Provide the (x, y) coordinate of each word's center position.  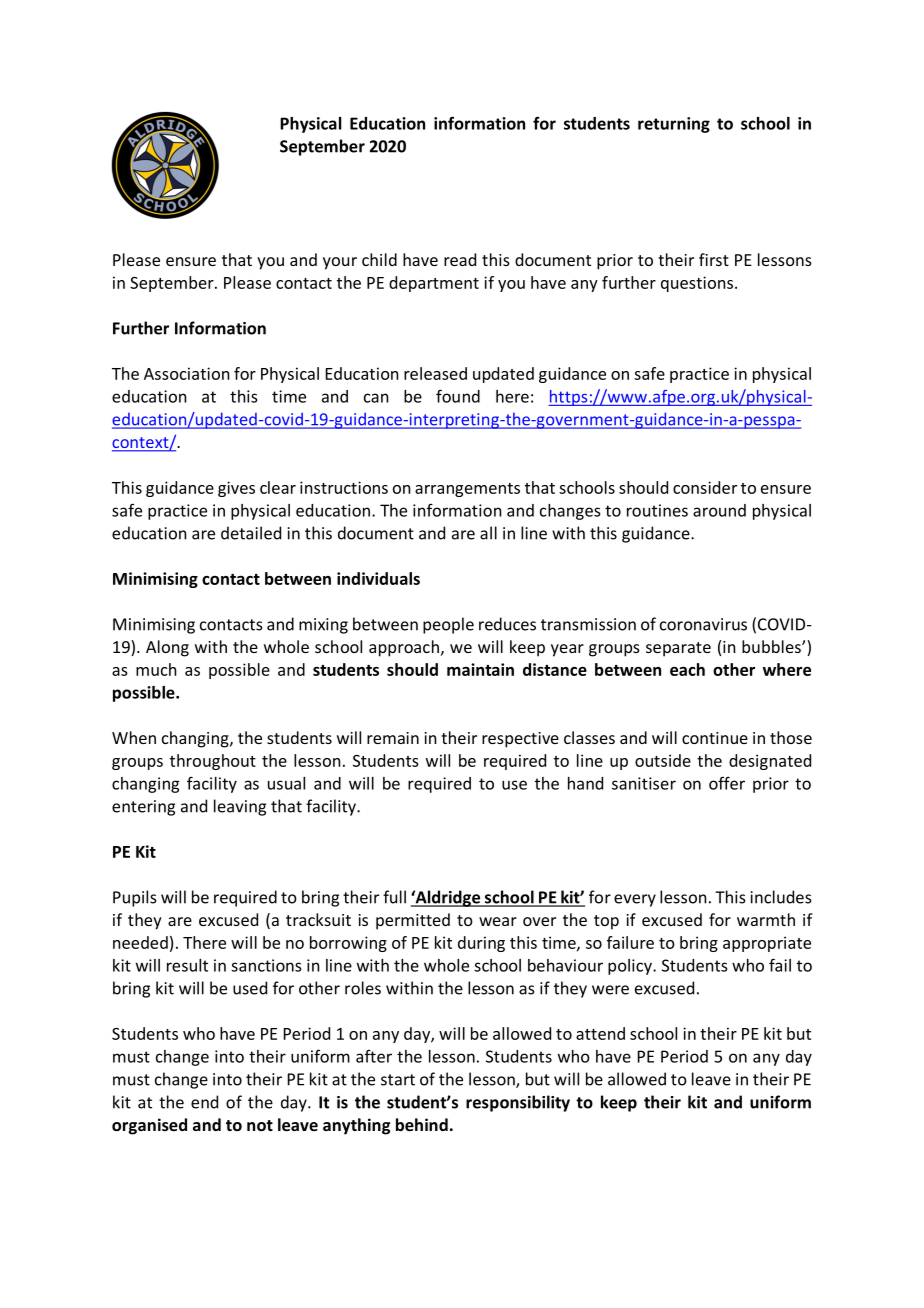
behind (422, 1124)
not (260, 1125)
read (460, 259)
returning (674, 125)
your (340, 263)
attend (600, 1033)
